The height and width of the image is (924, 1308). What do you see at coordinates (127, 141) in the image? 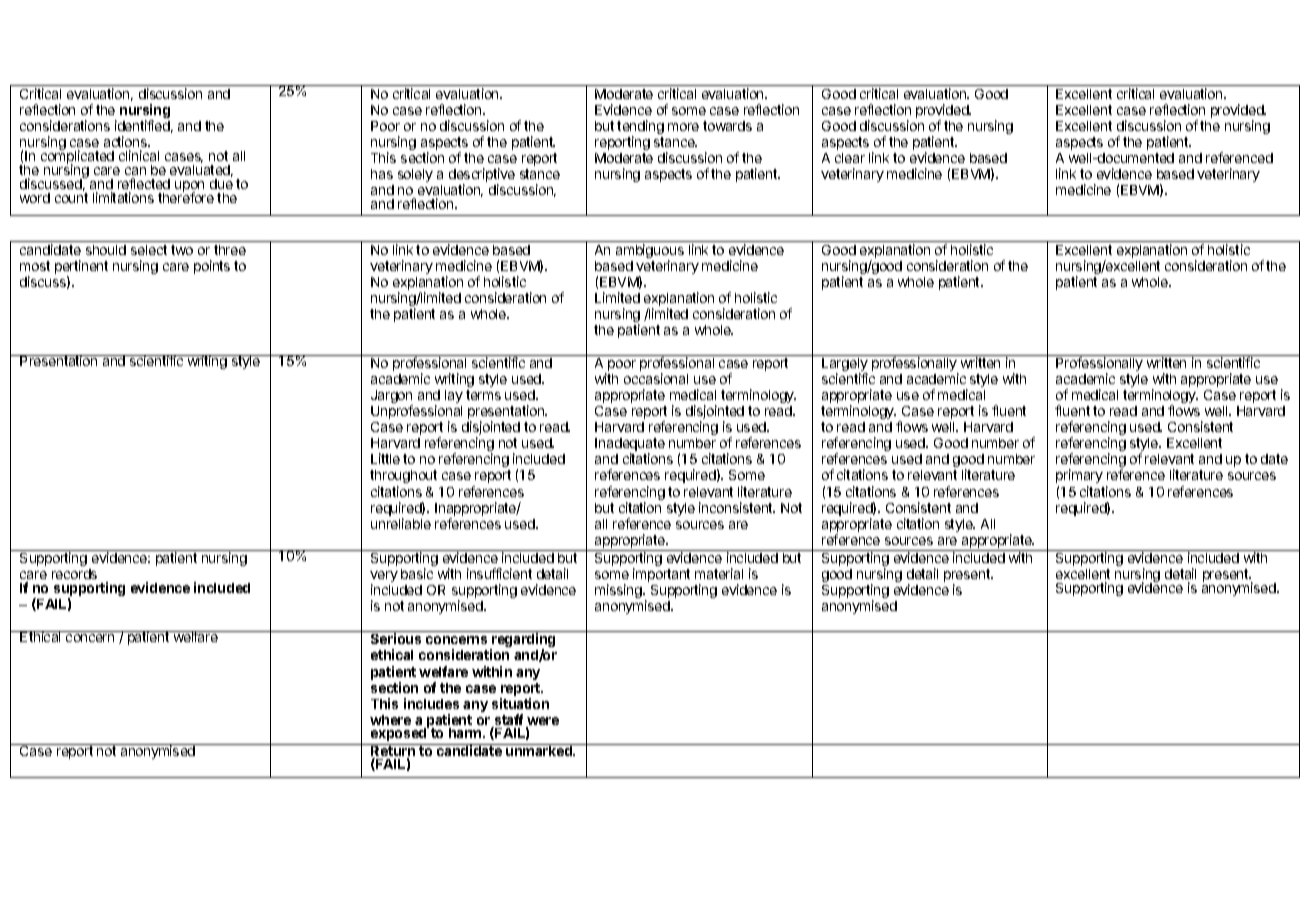
I see `actions` at bounding box center [127, 141].
